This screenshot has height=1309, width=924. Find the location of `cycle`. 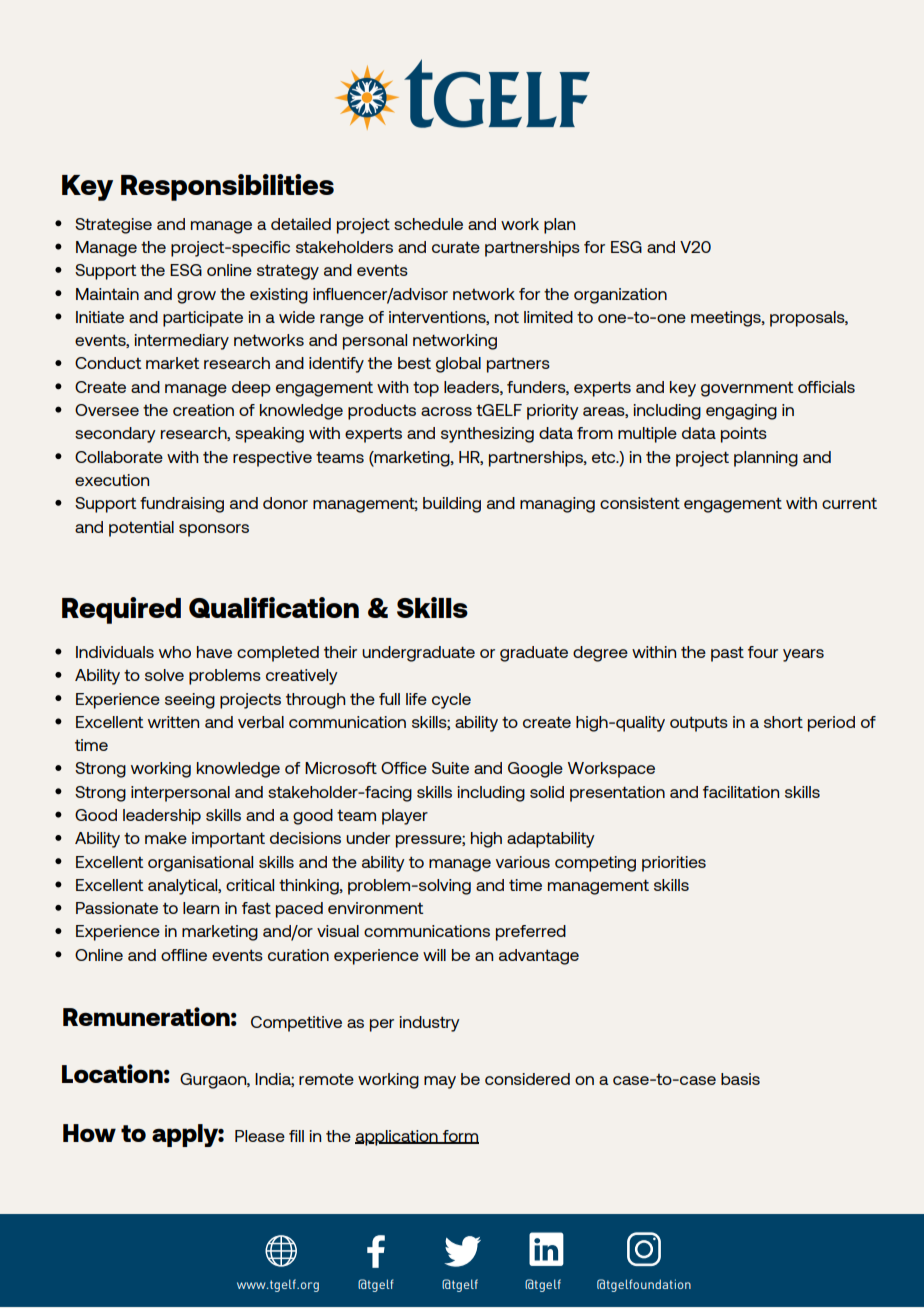

cycle is located at coordinates (451, 701).
